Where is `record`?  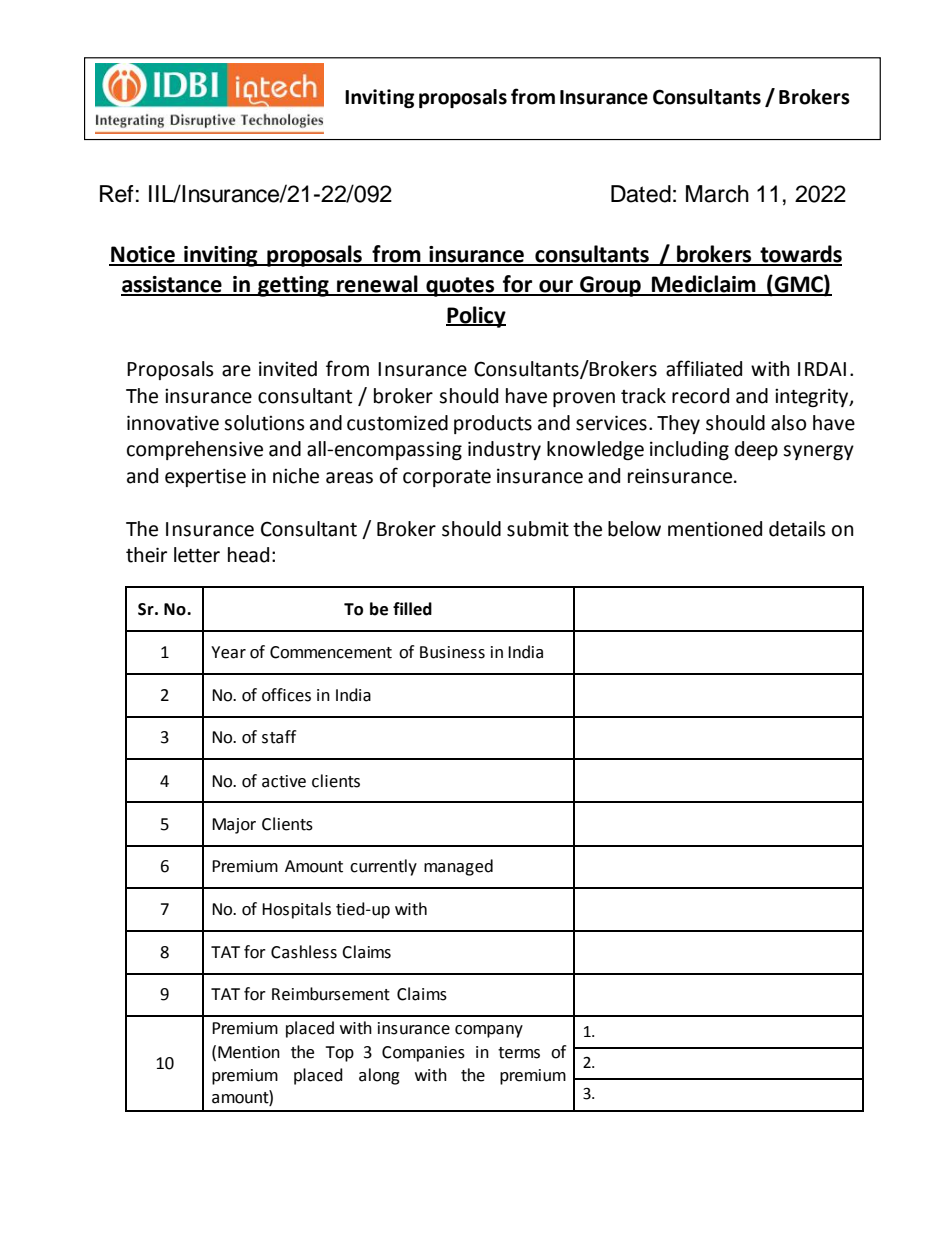
record is located at coordinates (700, 396).
